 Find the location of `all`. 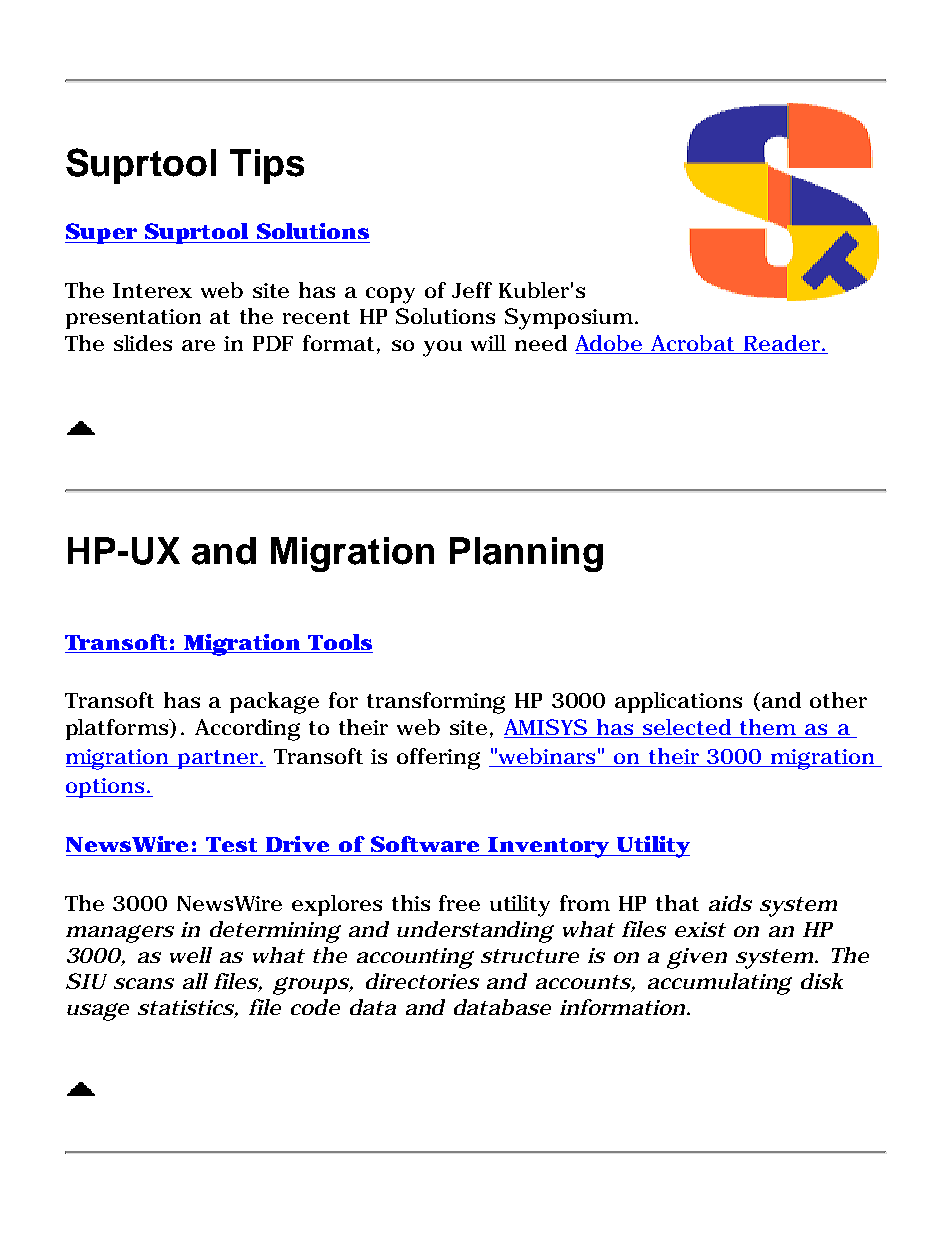

all is located at coordinates (195, 981).
